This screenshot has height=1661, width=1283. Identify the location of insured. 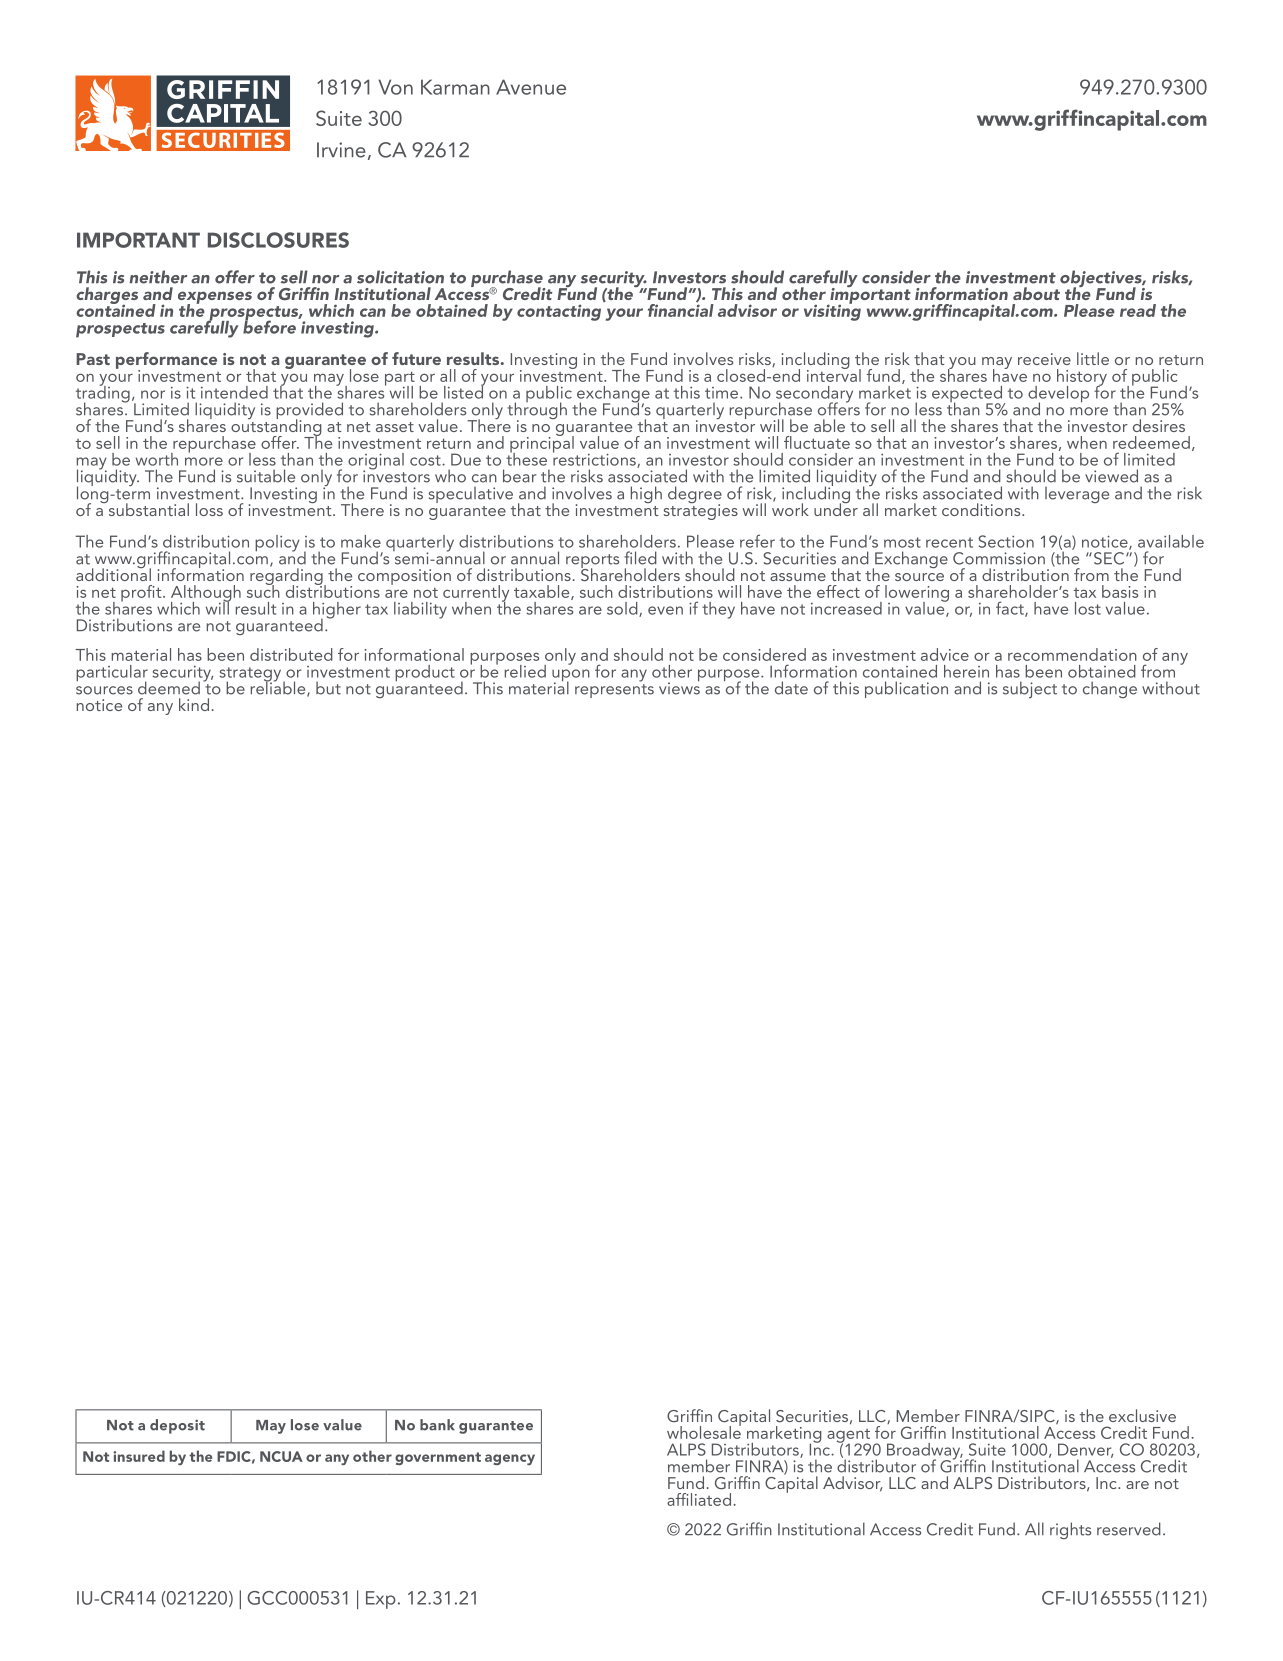
(139, 1456).
